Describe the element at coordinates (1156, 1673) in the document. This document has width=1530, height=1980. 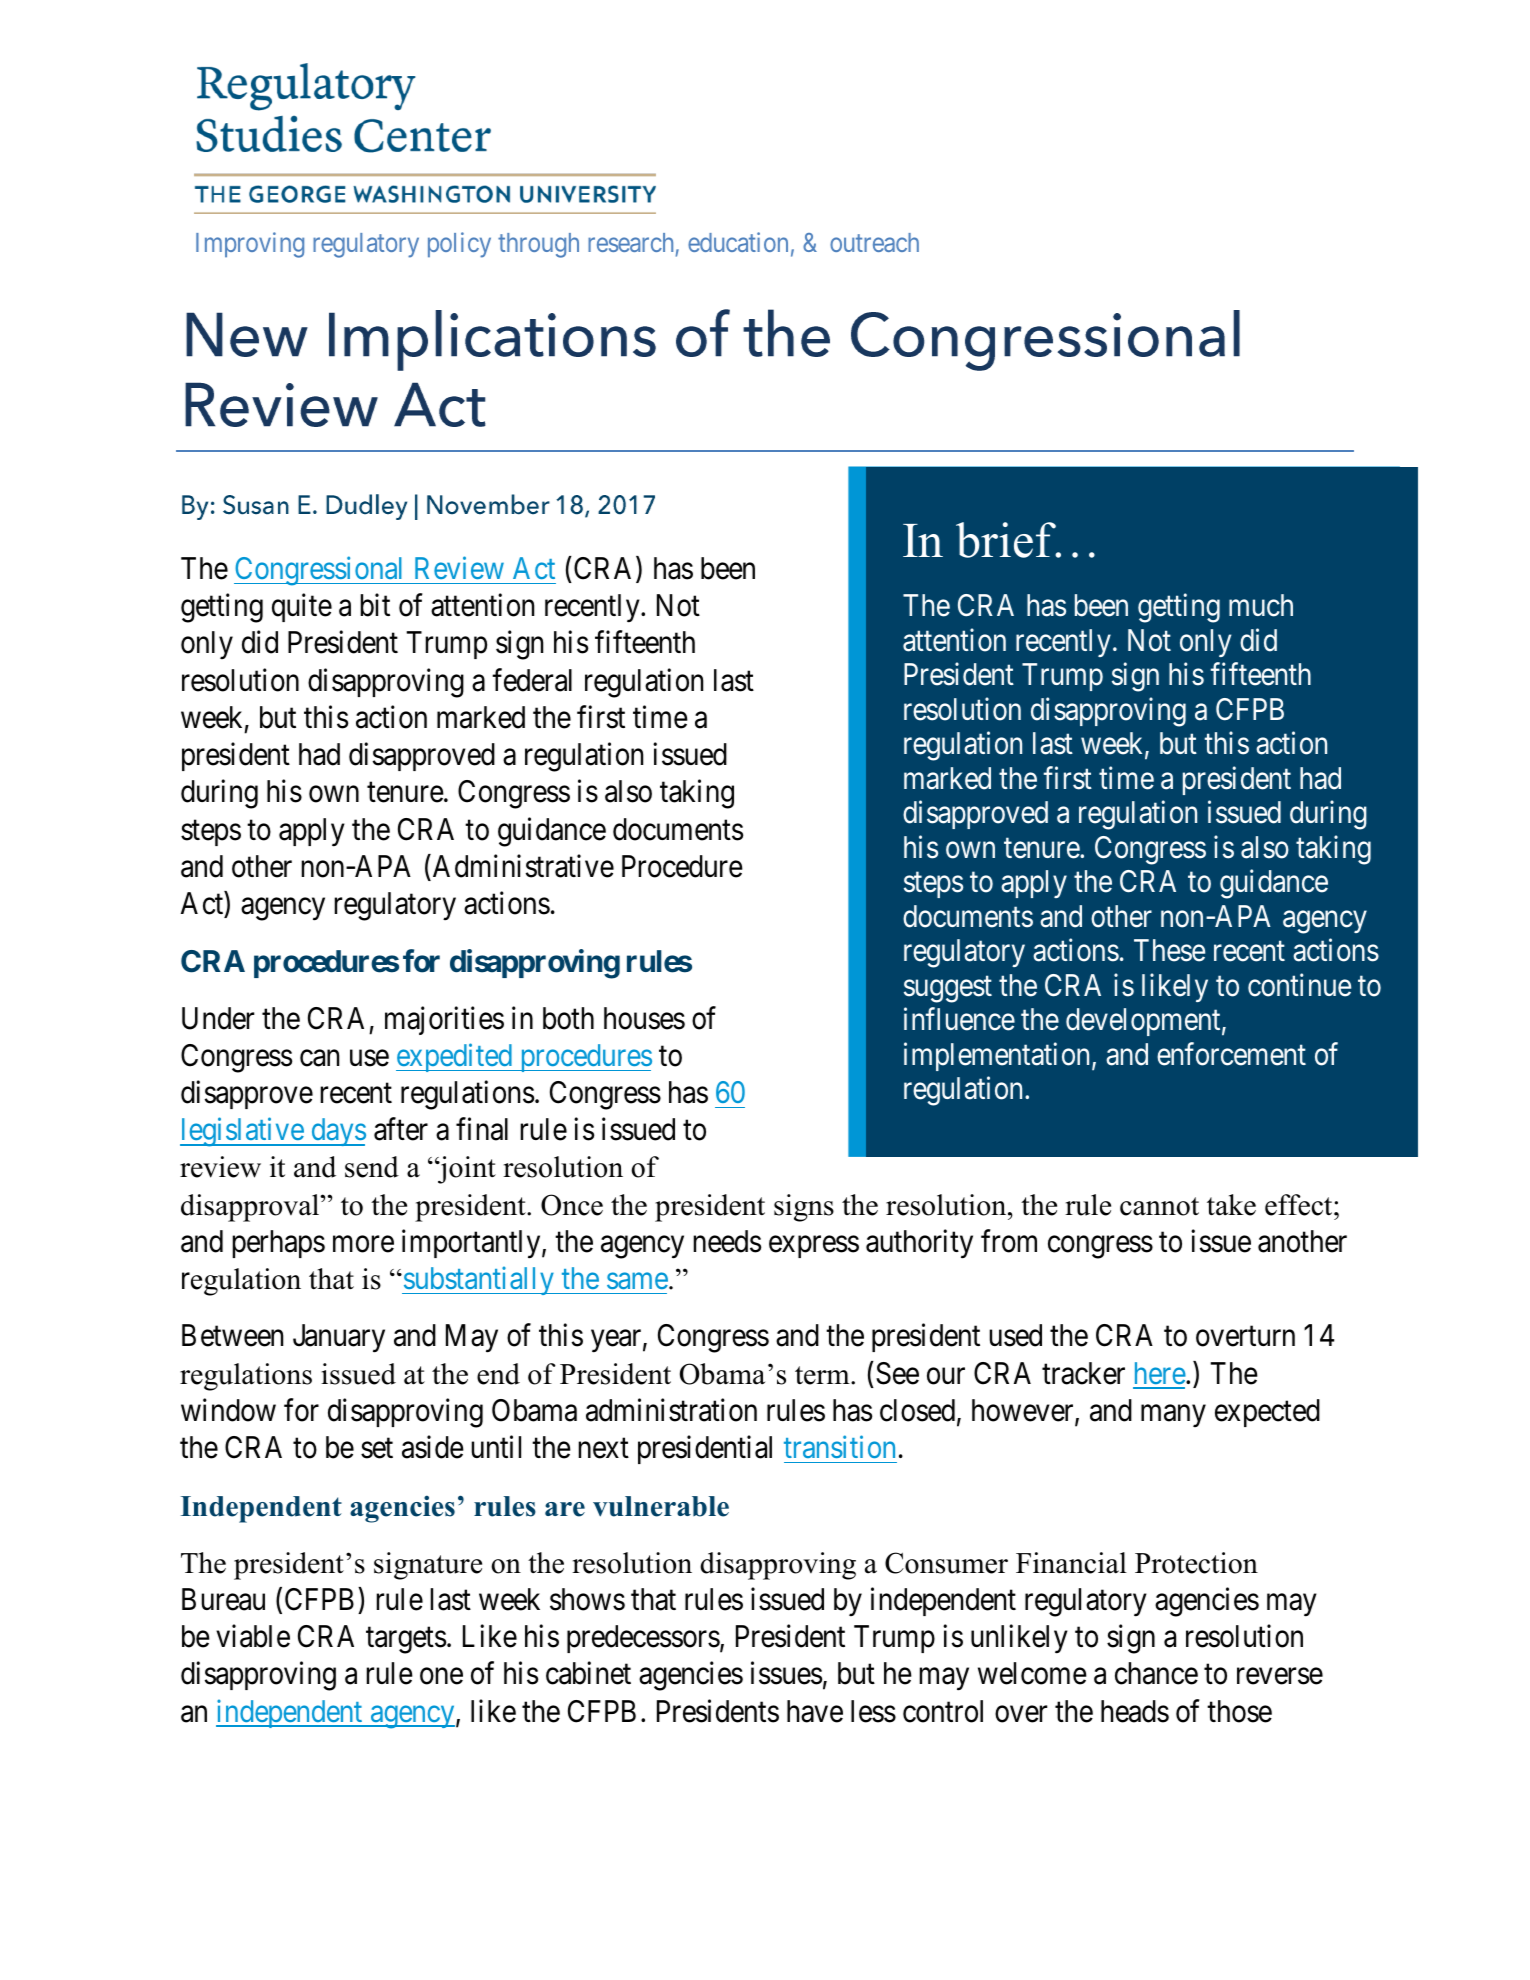
I see `chance` at that location.
